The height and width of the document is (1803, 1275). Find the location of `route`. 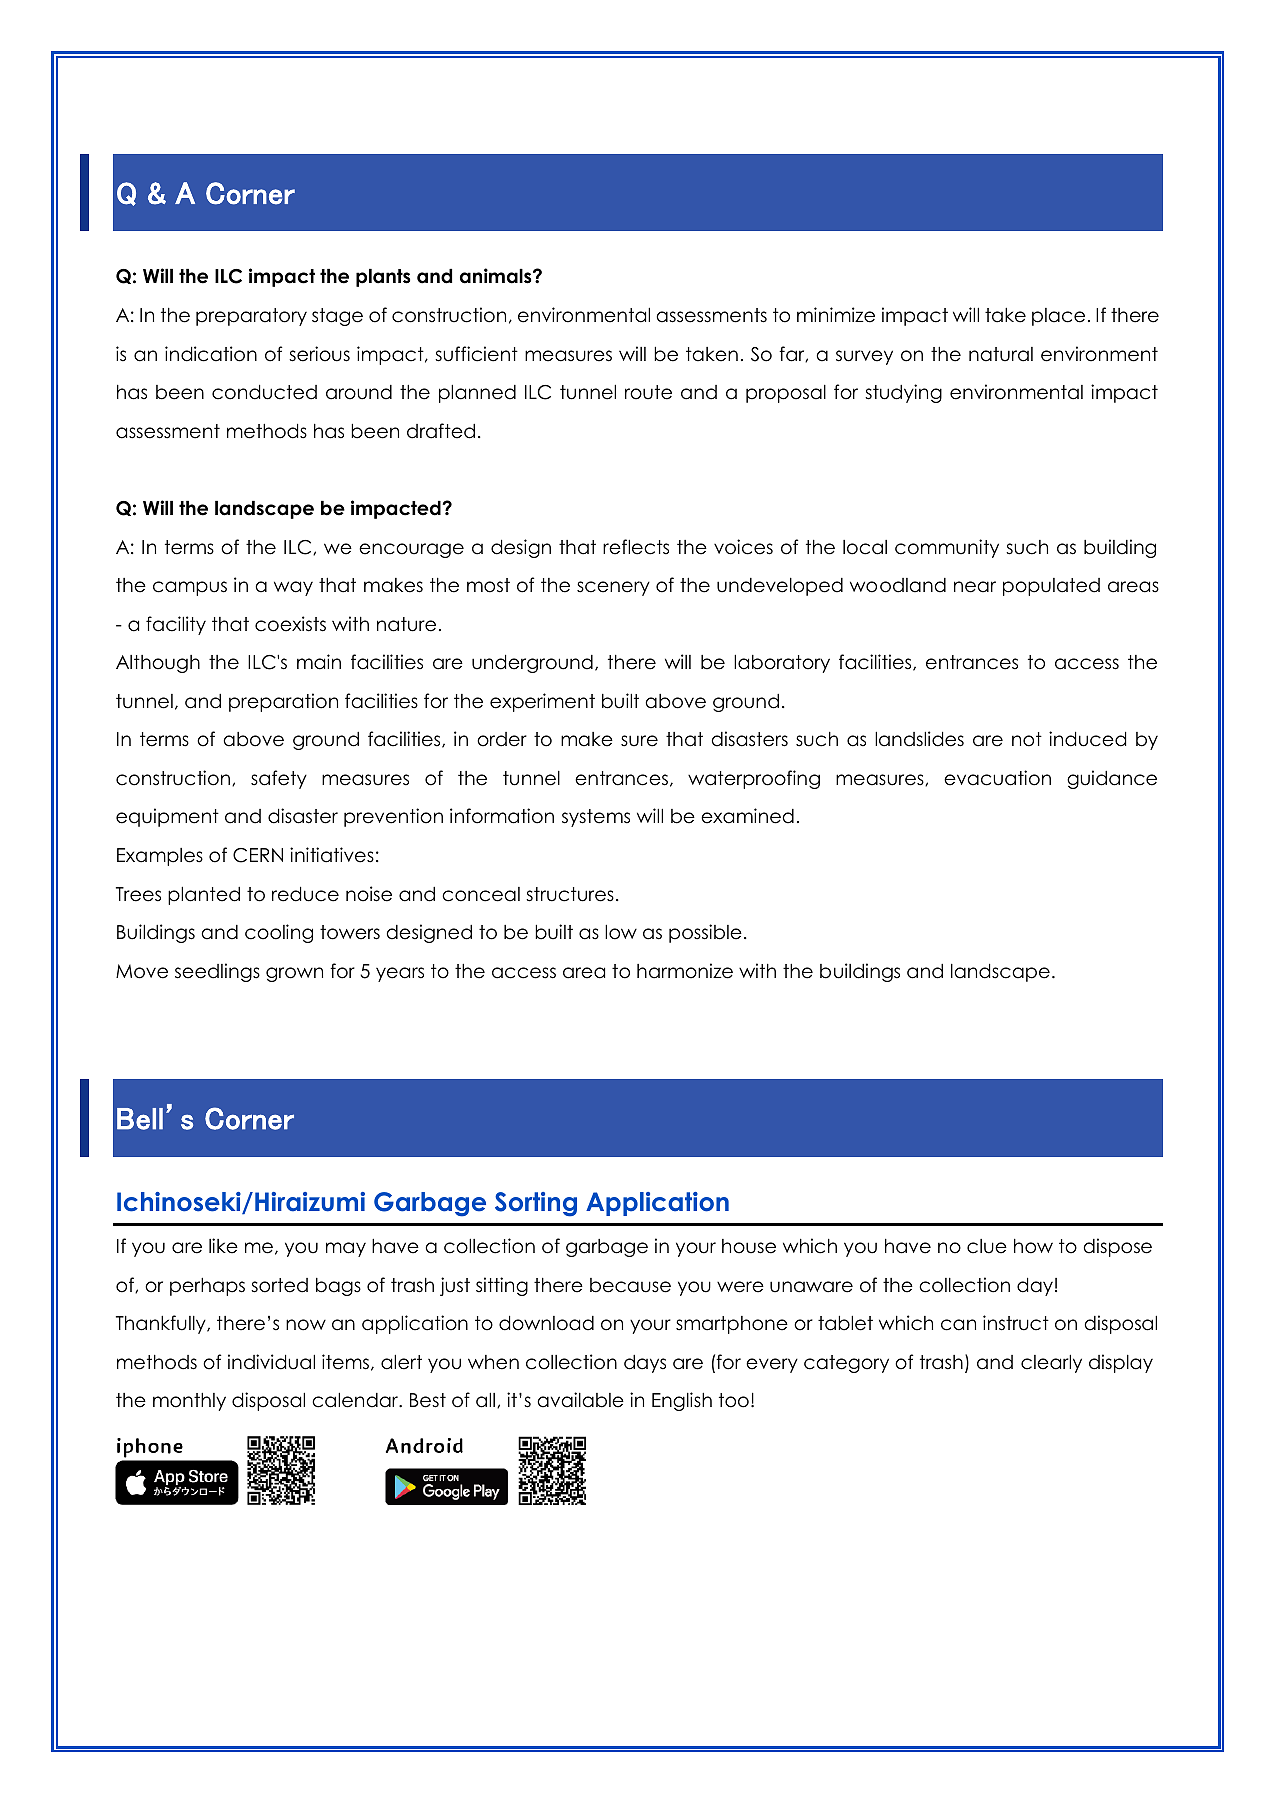

route is located at coordinates (648, 392).
